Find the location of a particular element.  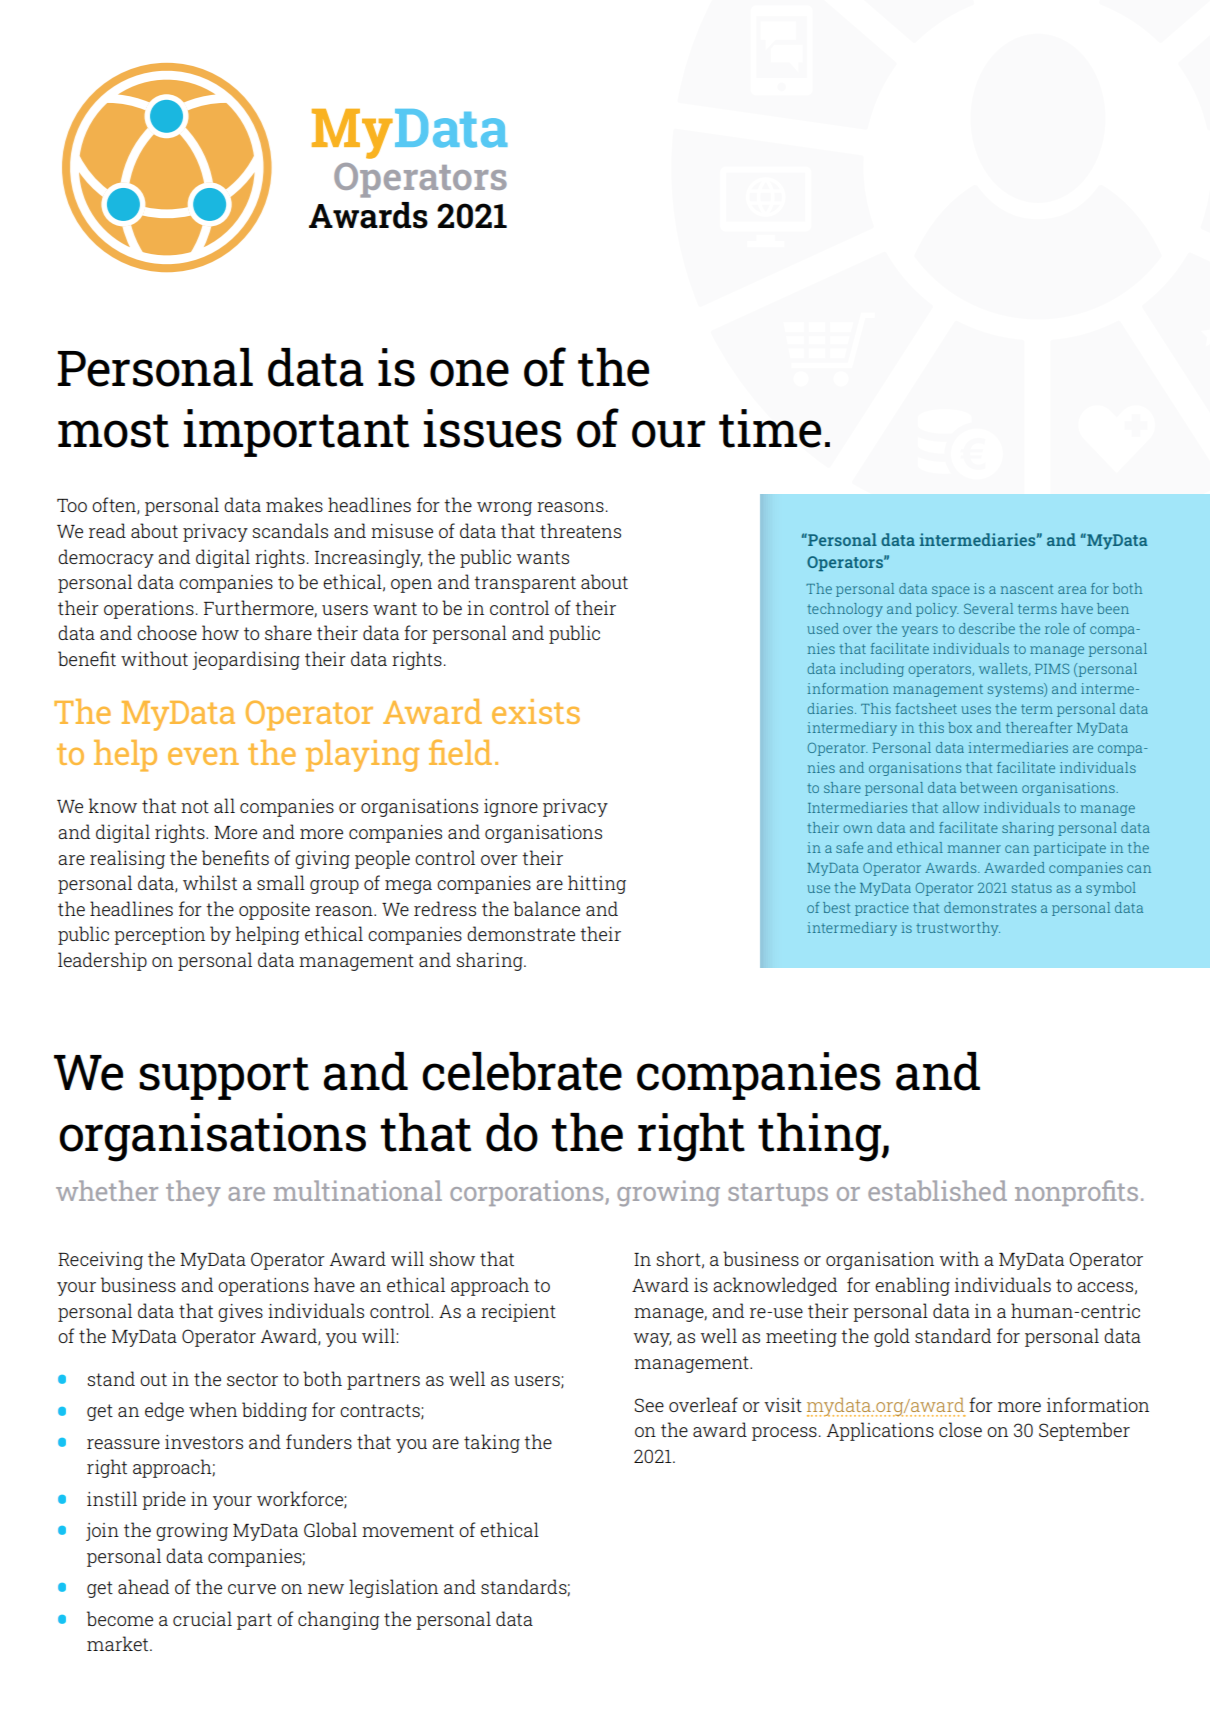

legislation is located at coordinates (393, 1588).
